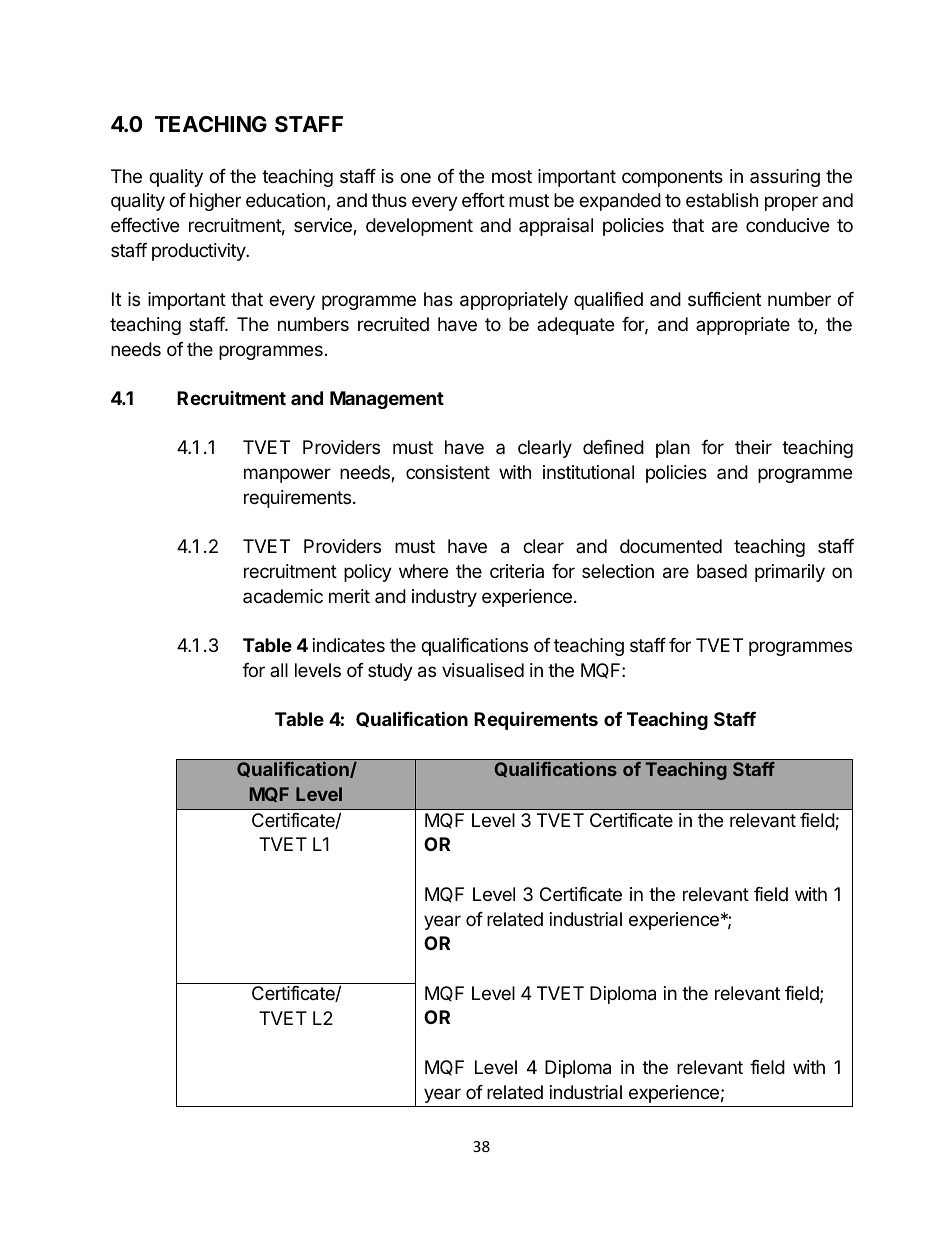 The height and width of the screenshot is (1233, 952). What do you see at coordinates (671, 546) in the screenshot?
I see `documented` at bounding box center [671, 546].
